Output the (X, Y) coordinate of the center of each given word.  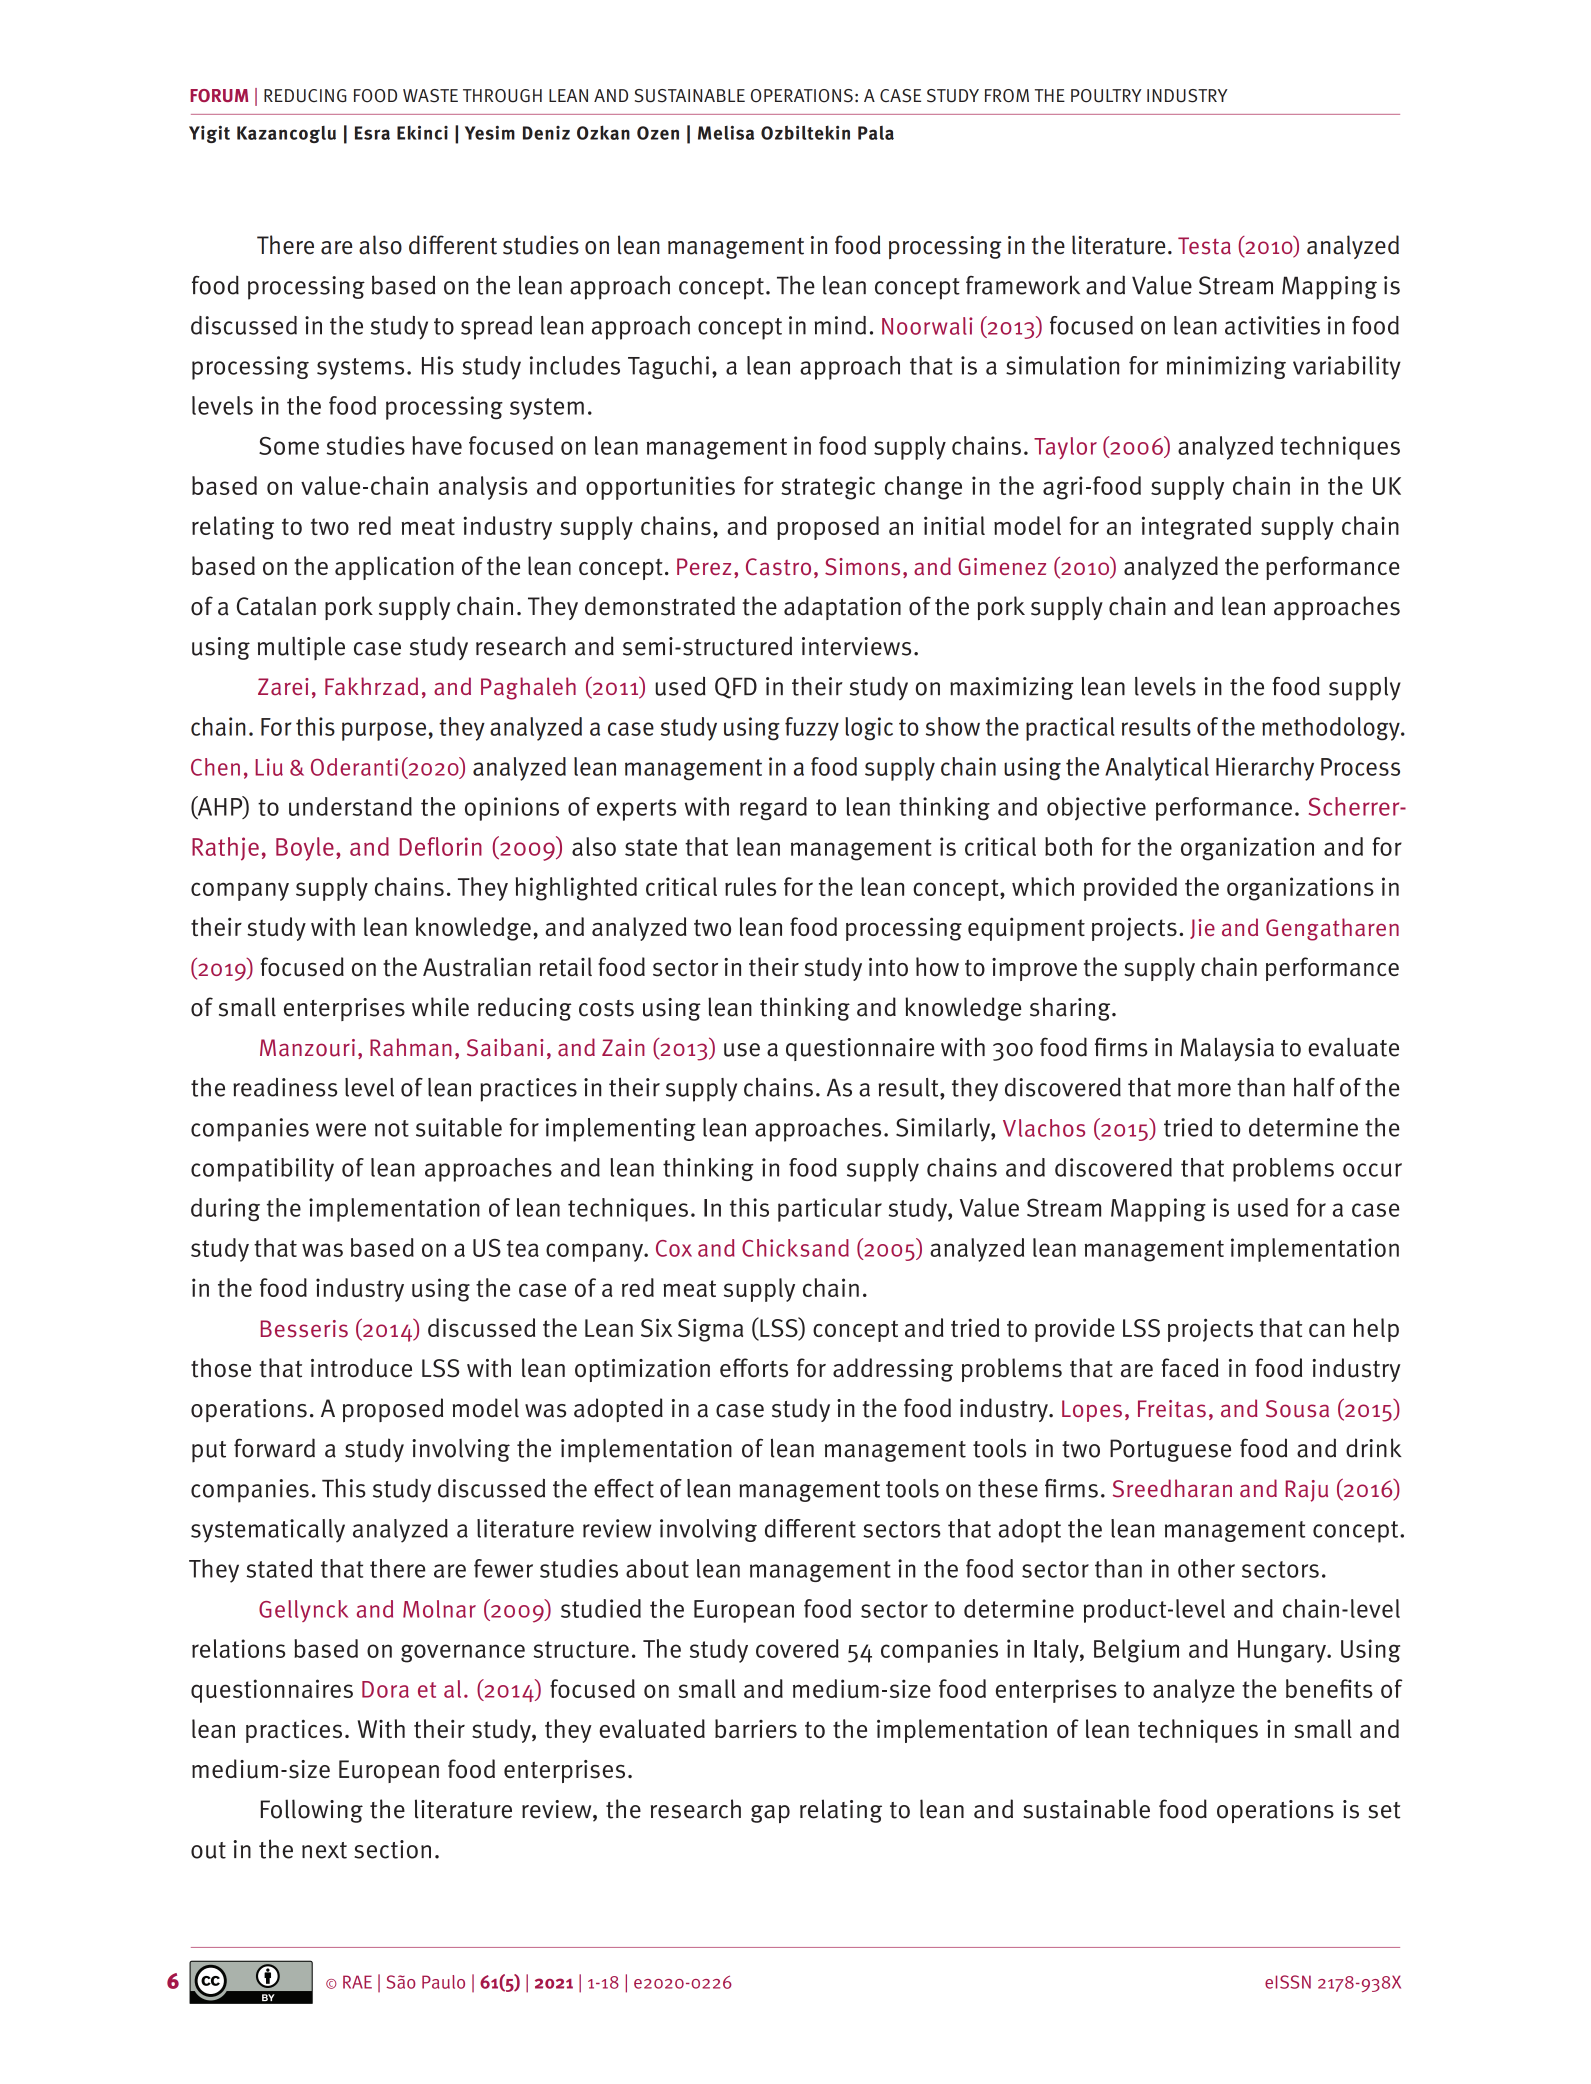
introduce (361, 1368)
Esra (372, 133)
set (1384, 1810)
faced (1190, 1368)
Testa (1204, 246)
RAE (357, 1982)
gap (770, 1814)
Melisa (726, 132)
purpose (384, 731)
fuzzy (812, 729)
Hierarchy (1265, 769)
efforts (754, 1368)
